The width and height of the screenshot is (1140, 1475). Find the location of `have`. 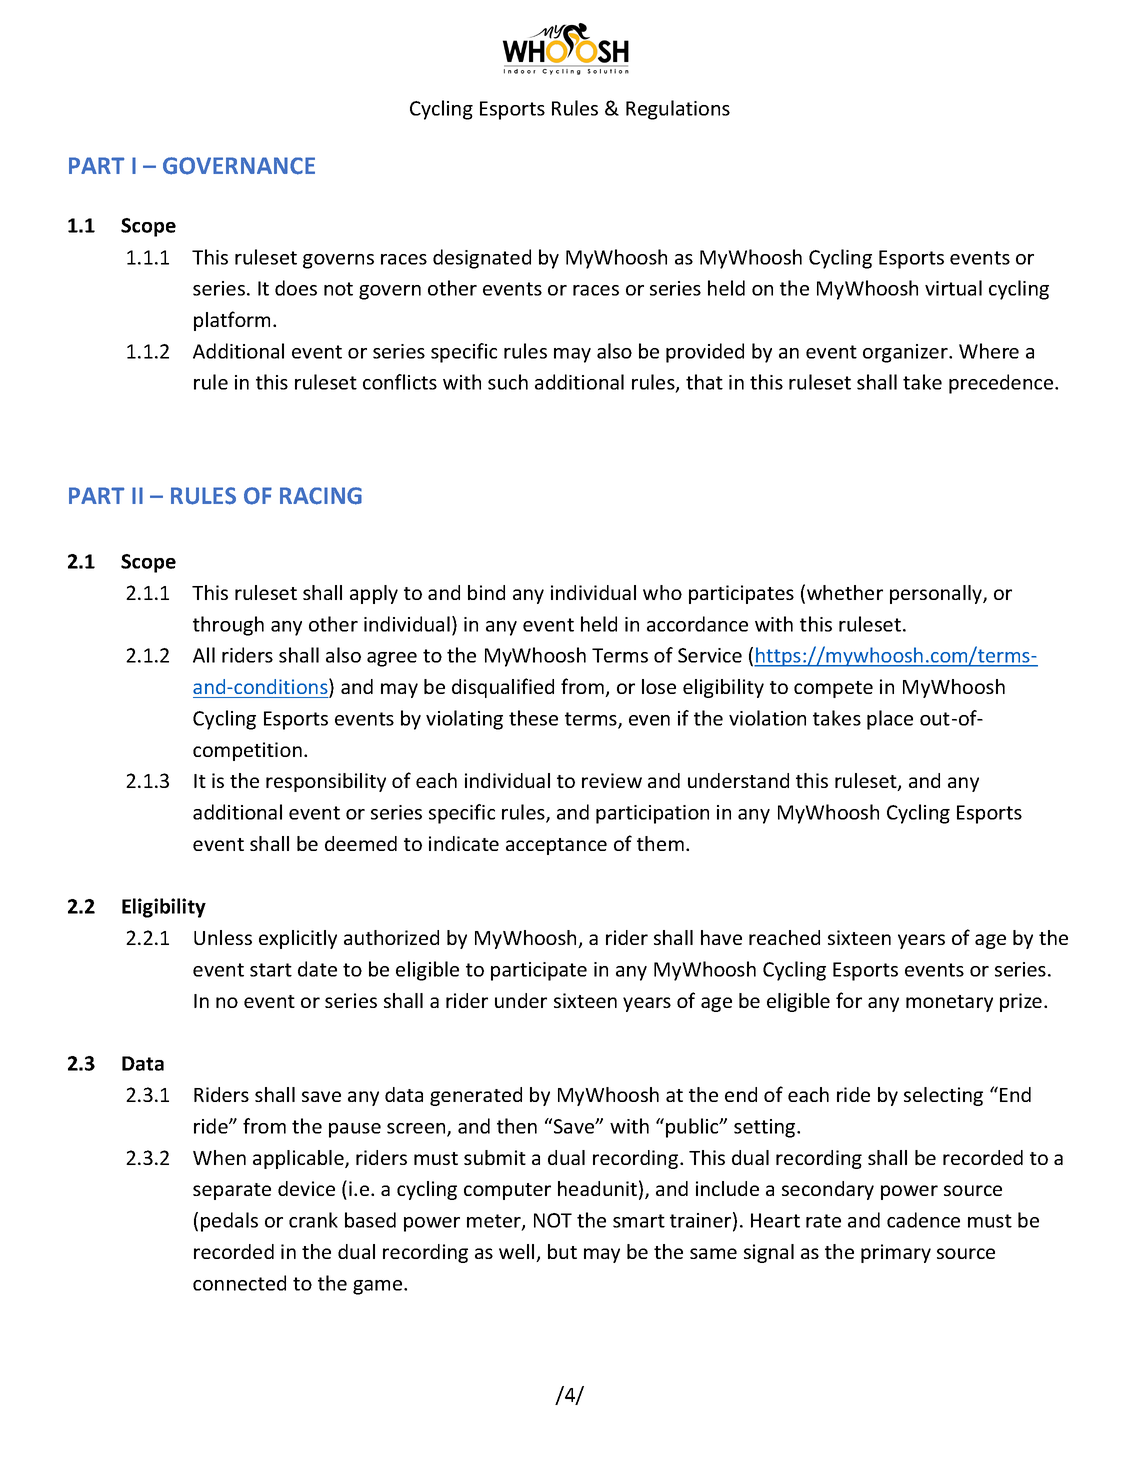

have is located at coordinates (721, 937).
